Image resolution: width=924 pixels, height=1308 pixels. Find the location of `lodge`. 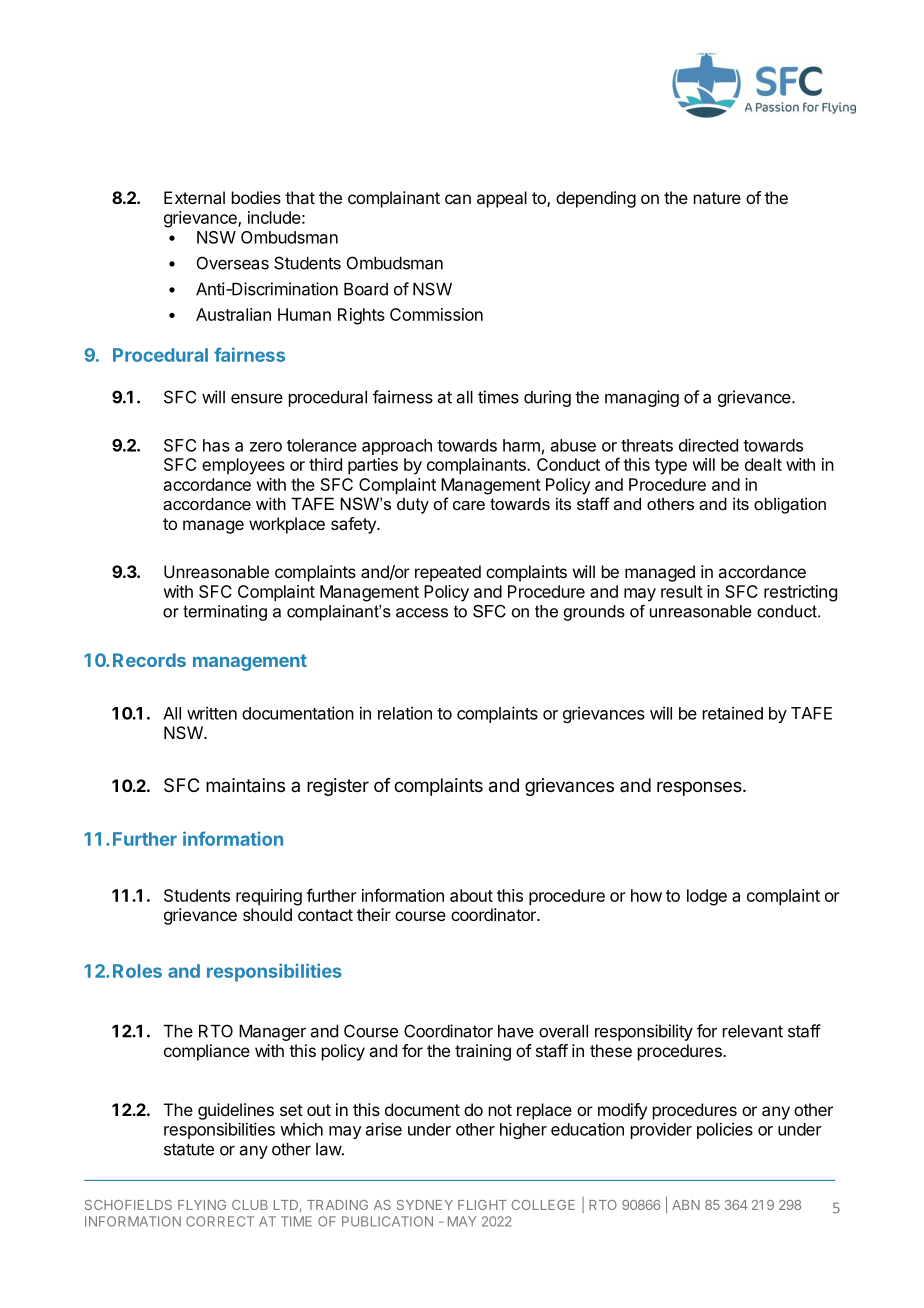

lodge is located at coordinates (707, 897).
